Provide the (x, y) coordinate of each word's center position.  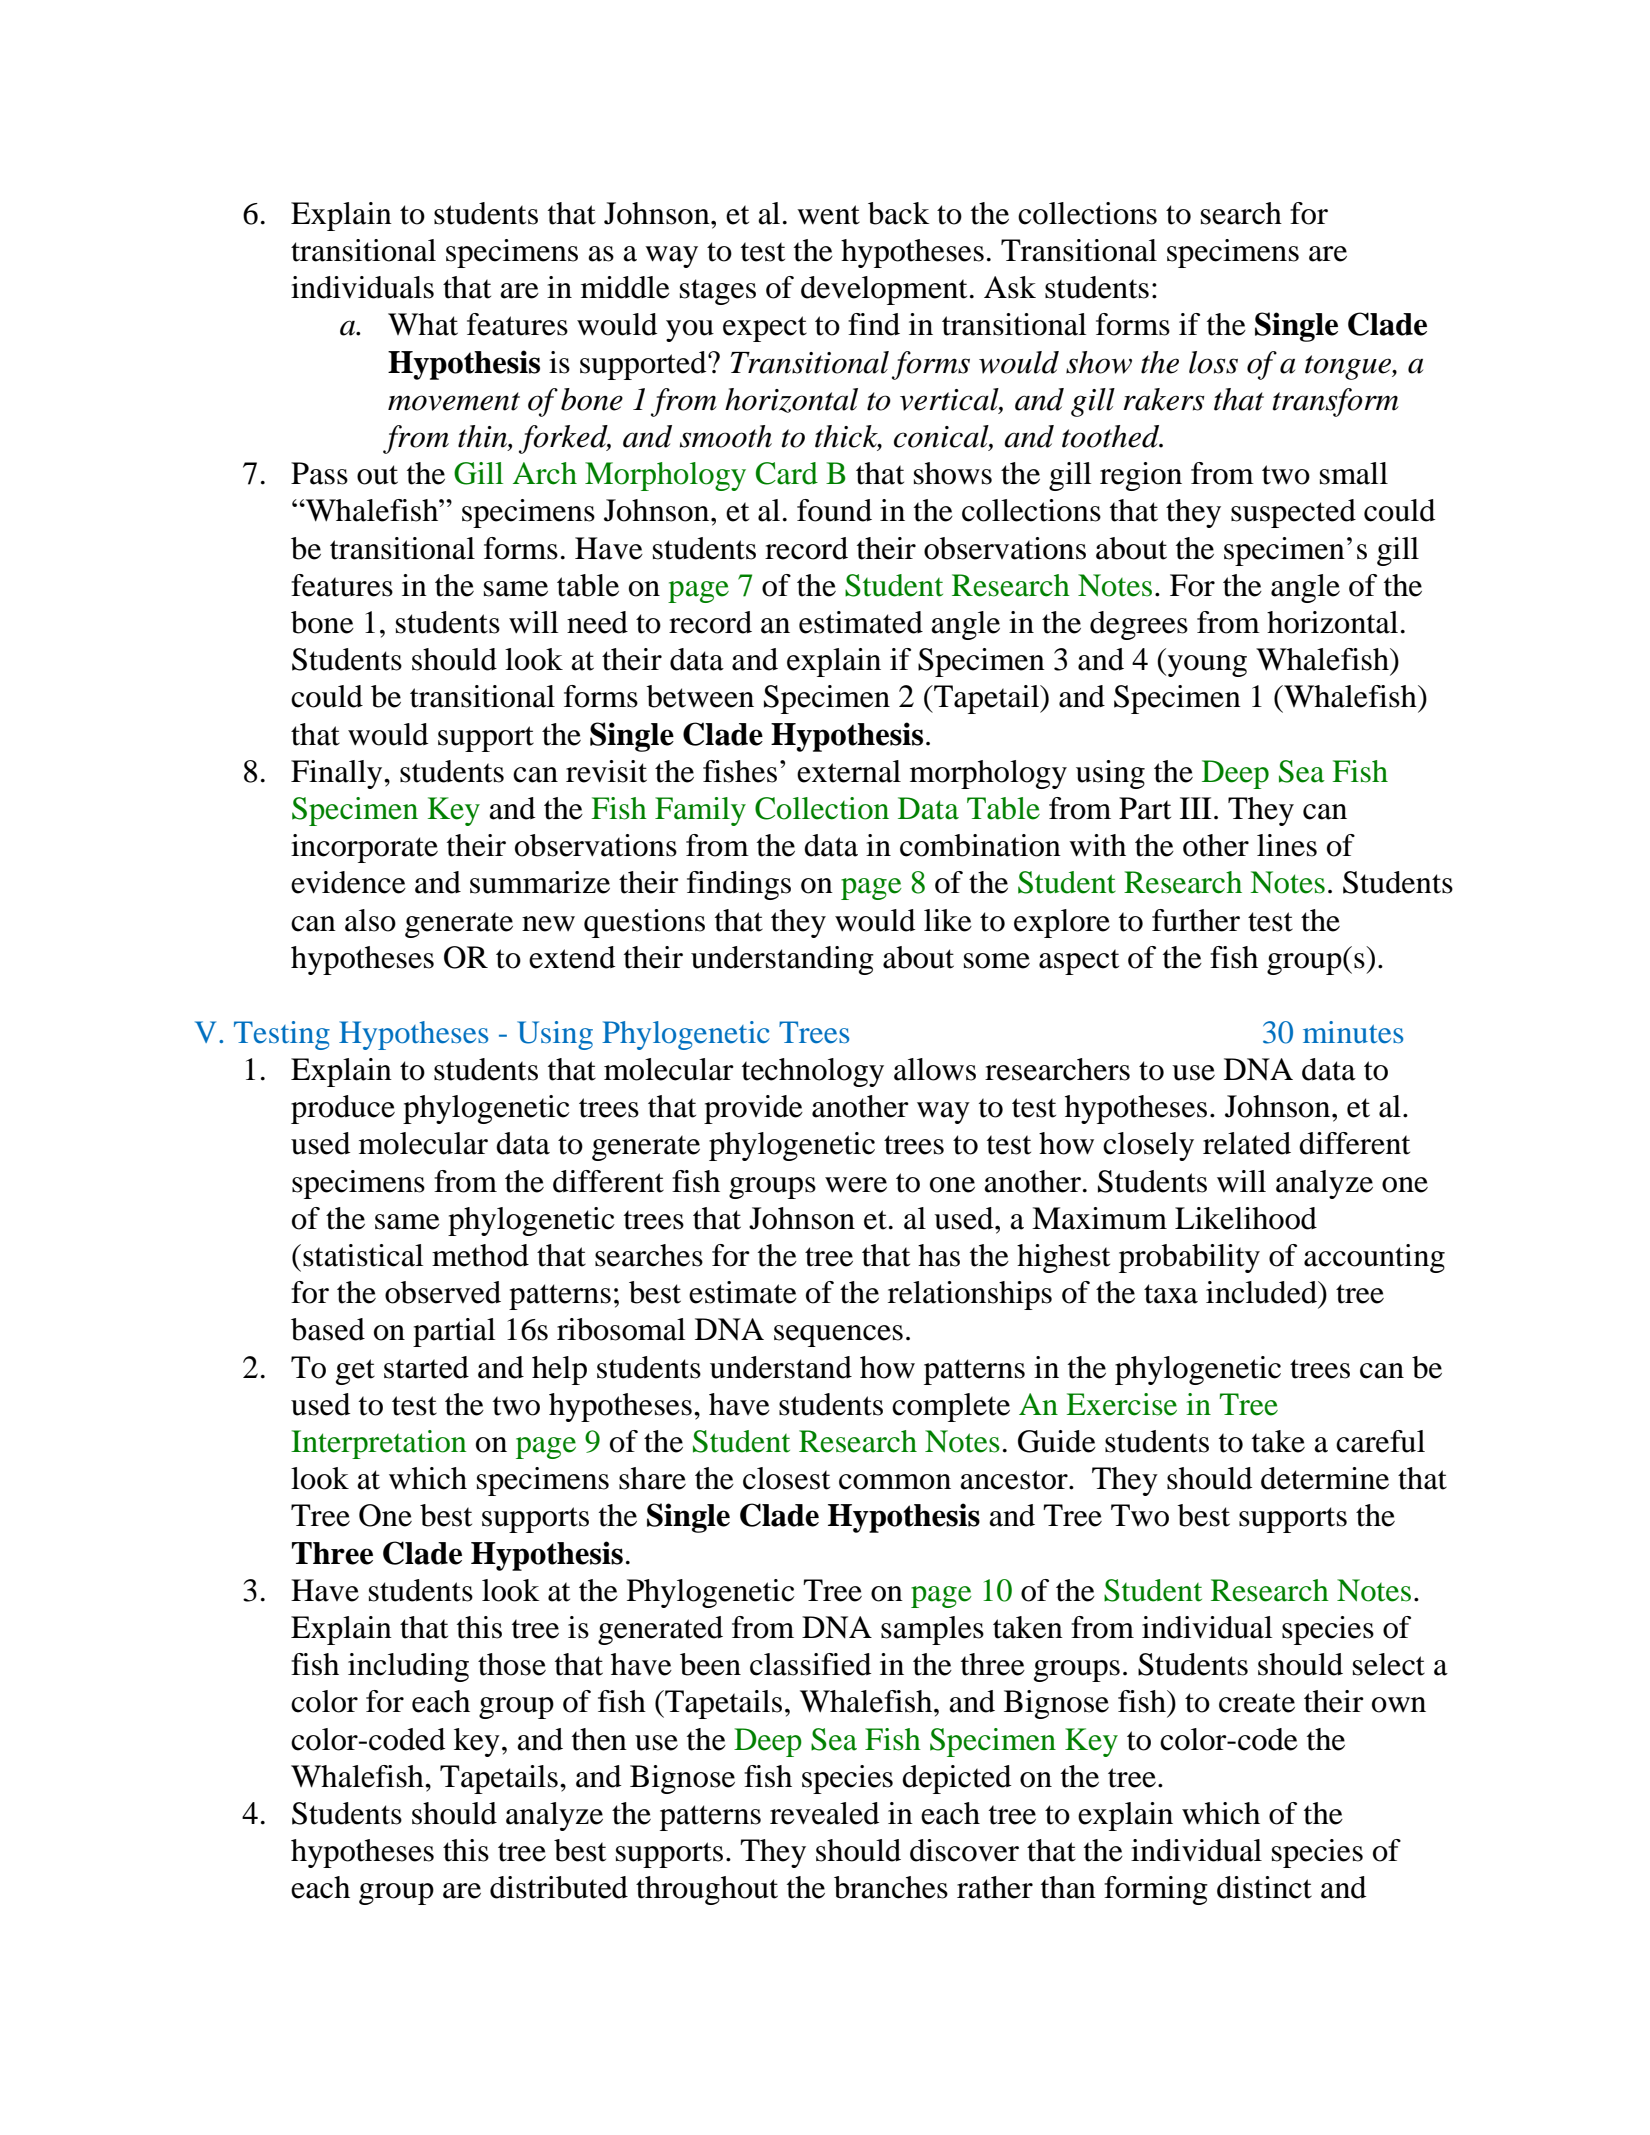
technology (813, 1072)
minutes (1353, 1032)
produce (343, 1109)
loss (1213, 362)
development (884, 290)
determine (1325, 1478)
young (1206, 666)
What (423, 324)
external (849, 771)
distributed (559, 1887)
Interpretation (378, 1444)
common (895, 1482)
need (597, 622)
